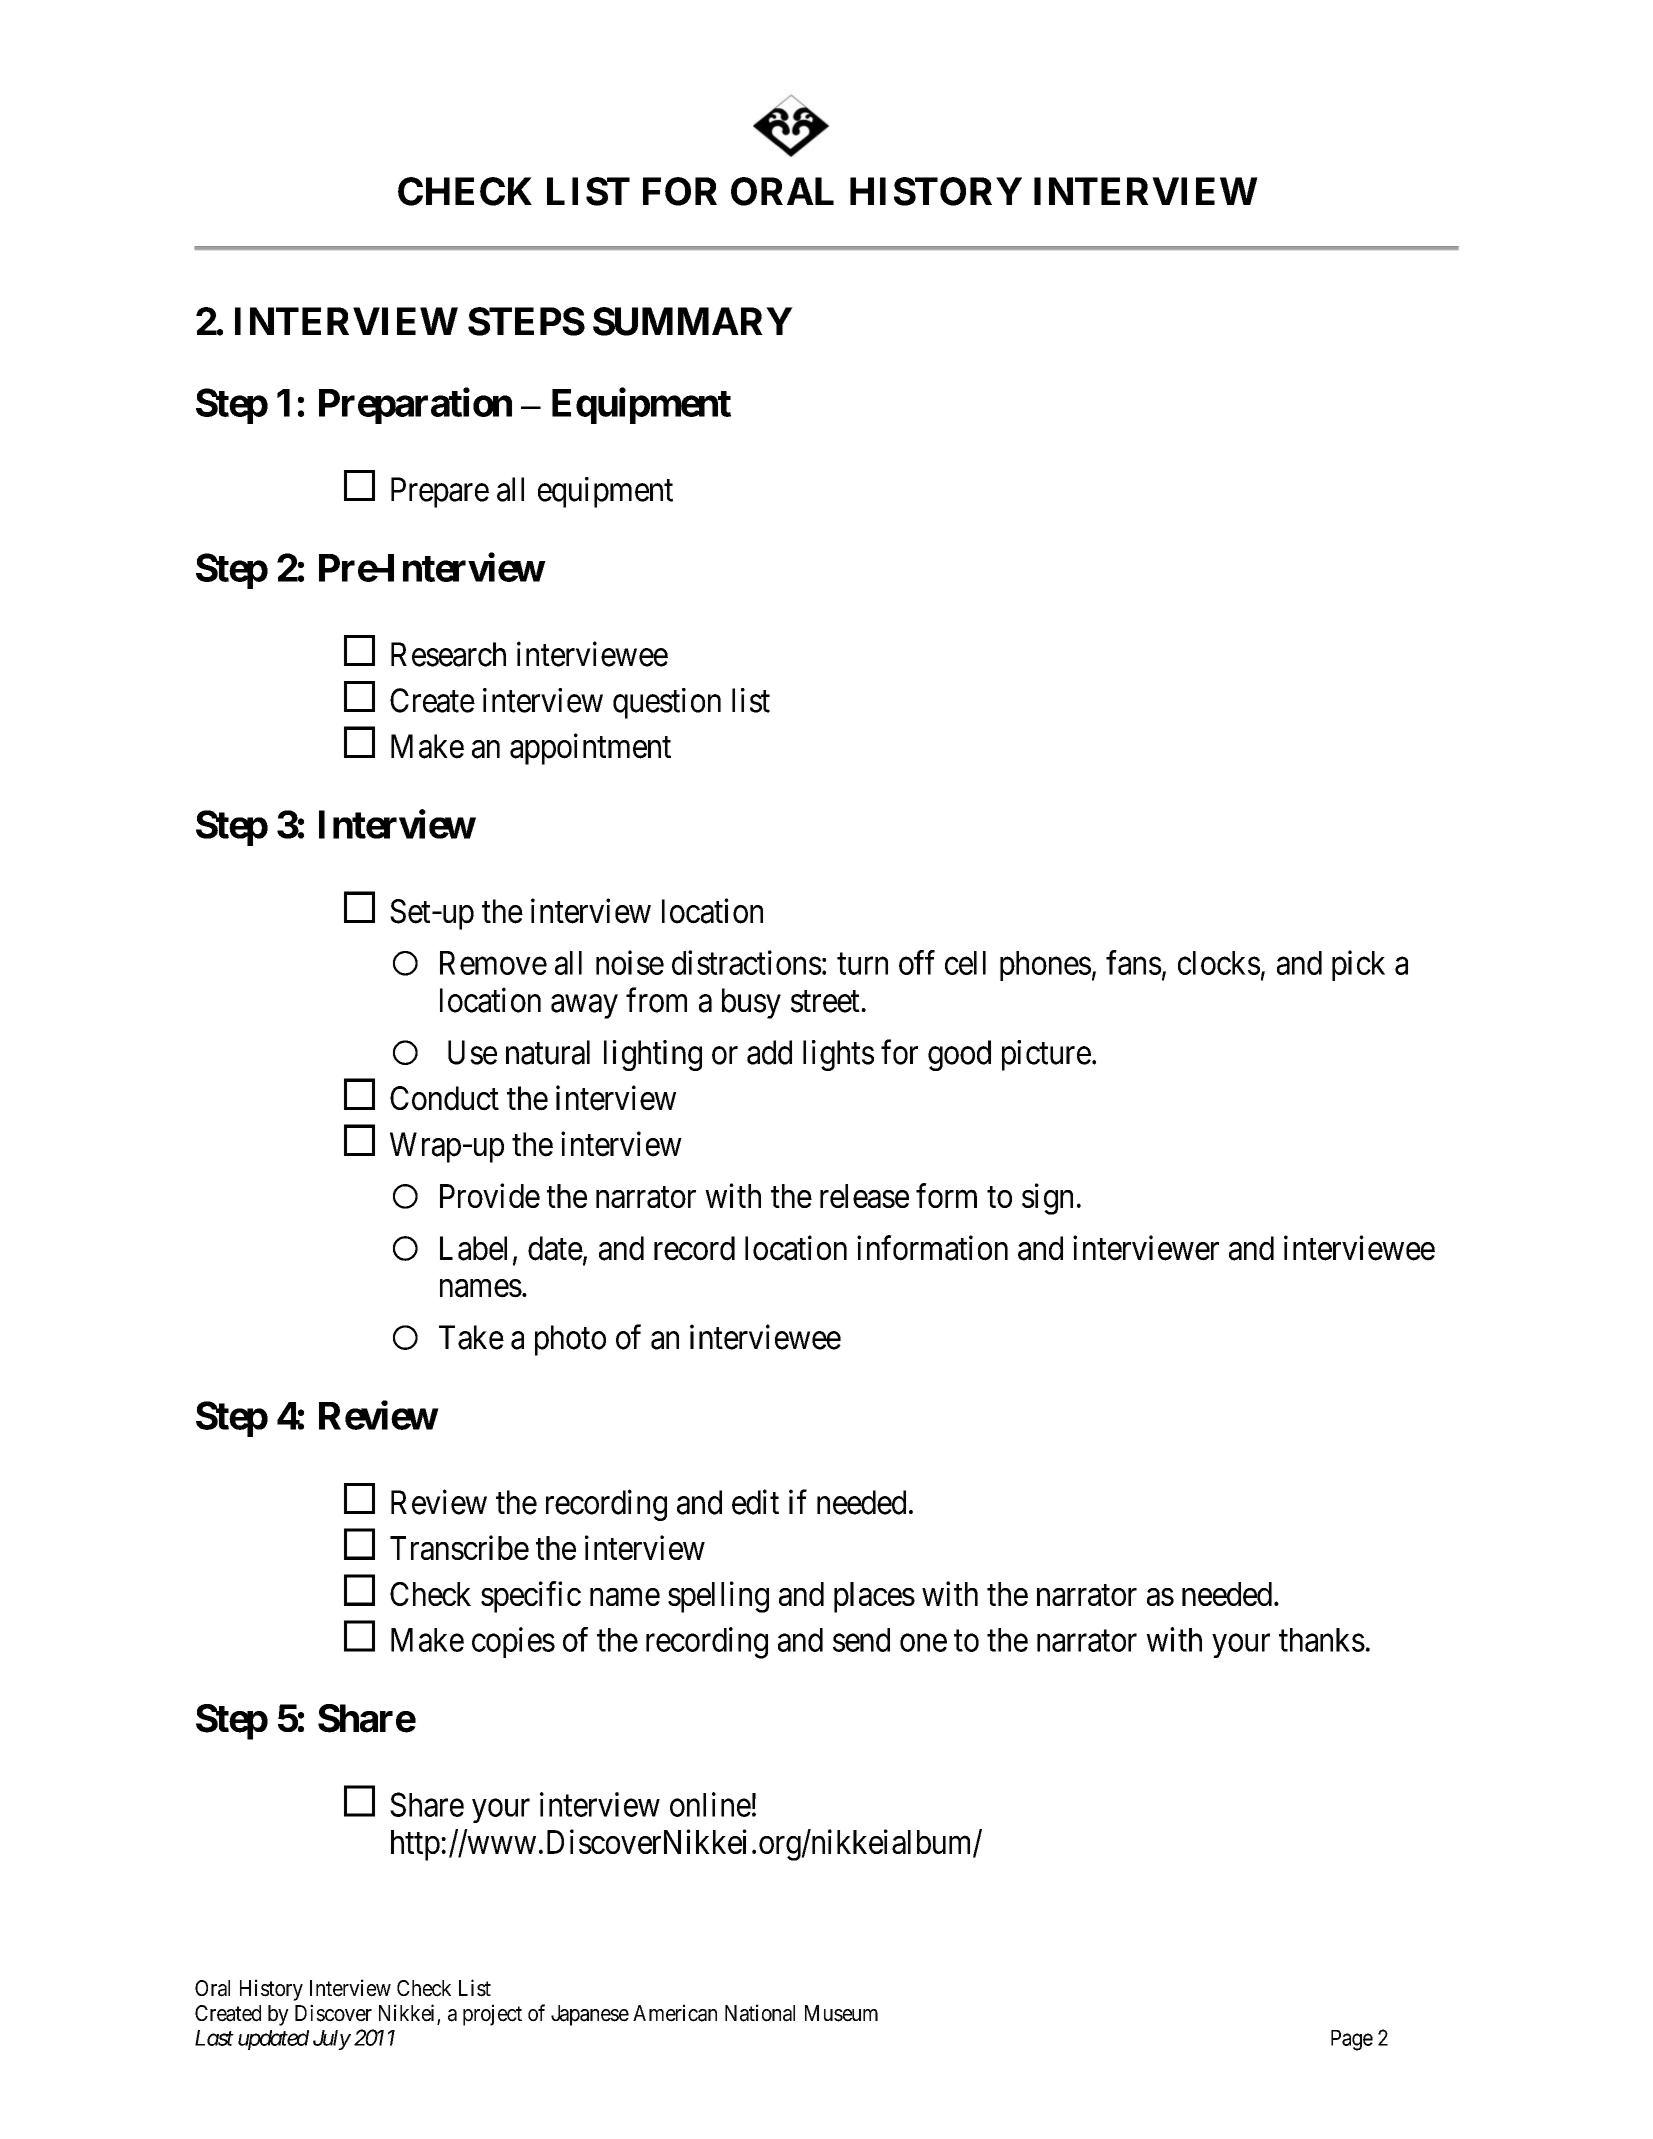 The image size is (1653, 2139). Describe the element at coordinates (459, 1547) in the document. I see `Transcribe` at that location.
